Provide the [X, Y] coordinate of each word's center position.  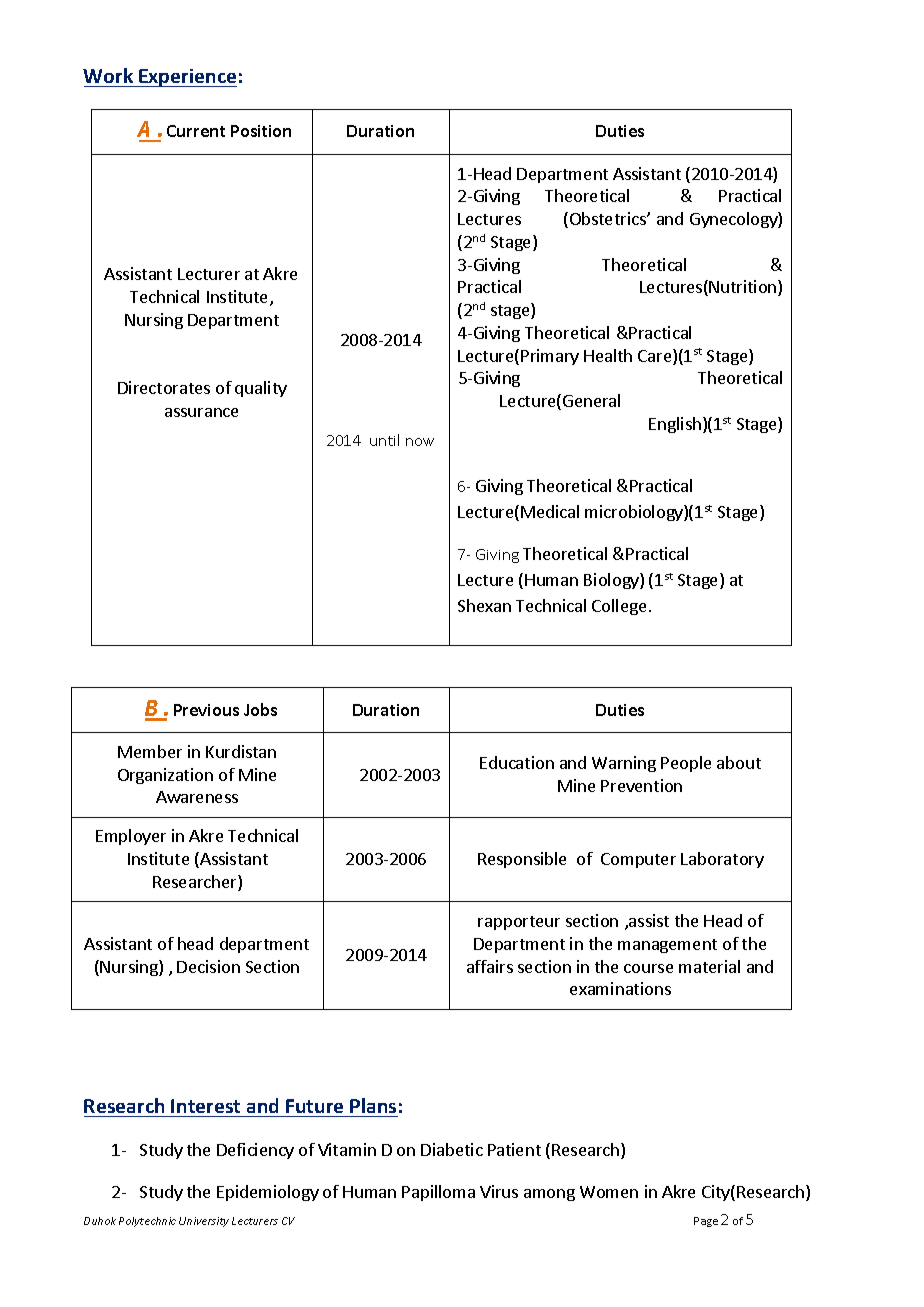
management [667, 946]
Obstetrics [609, 218]
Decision [208, 966]
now [420, 442]
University [204, 1222]
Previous [206, 710]
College [619, 607]
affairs [490, 966]
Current [196, 131]
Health [608, 355]
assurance [201, 412]
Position [261, 131]
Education [517, 762]
